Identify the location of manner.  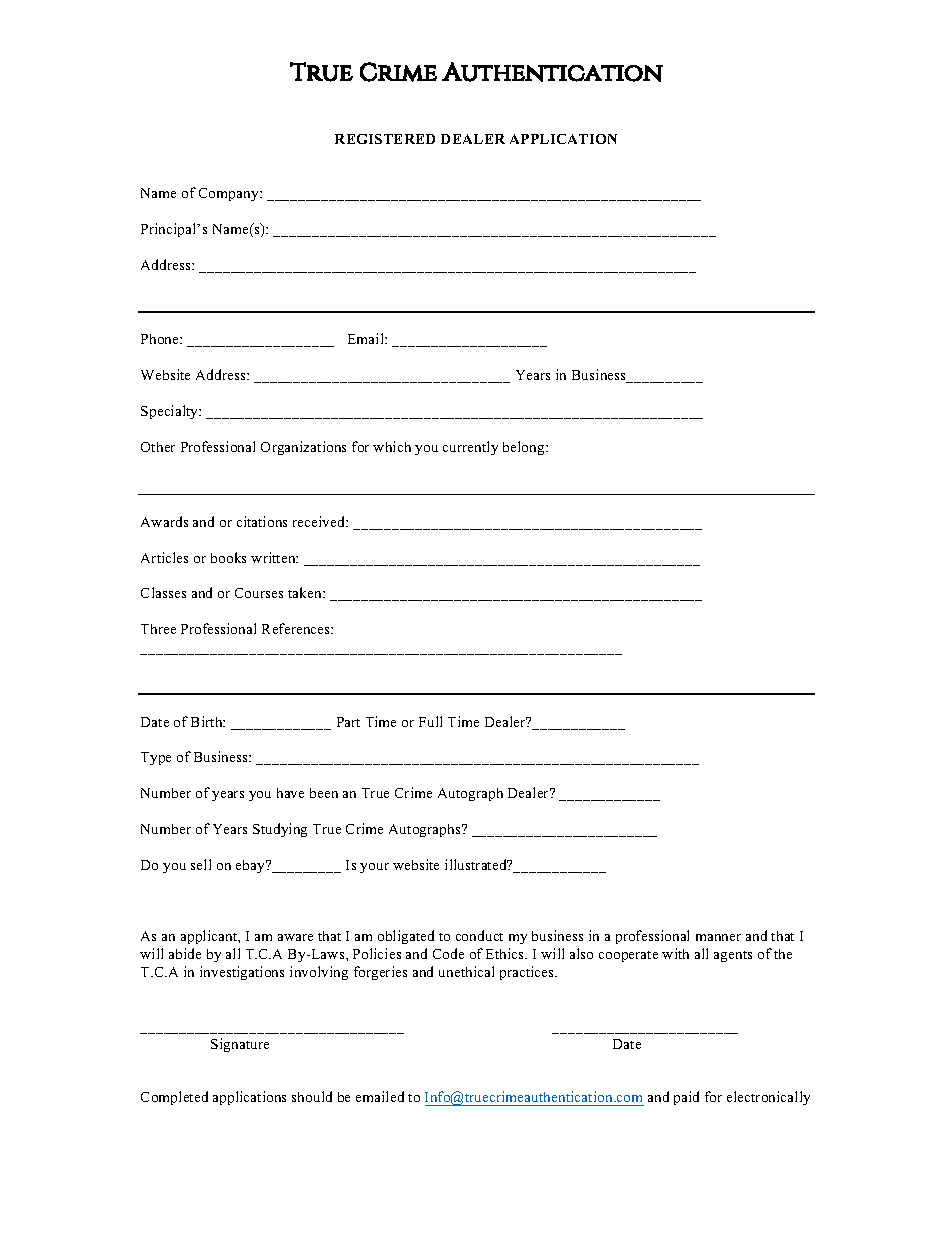
(718, 937).
